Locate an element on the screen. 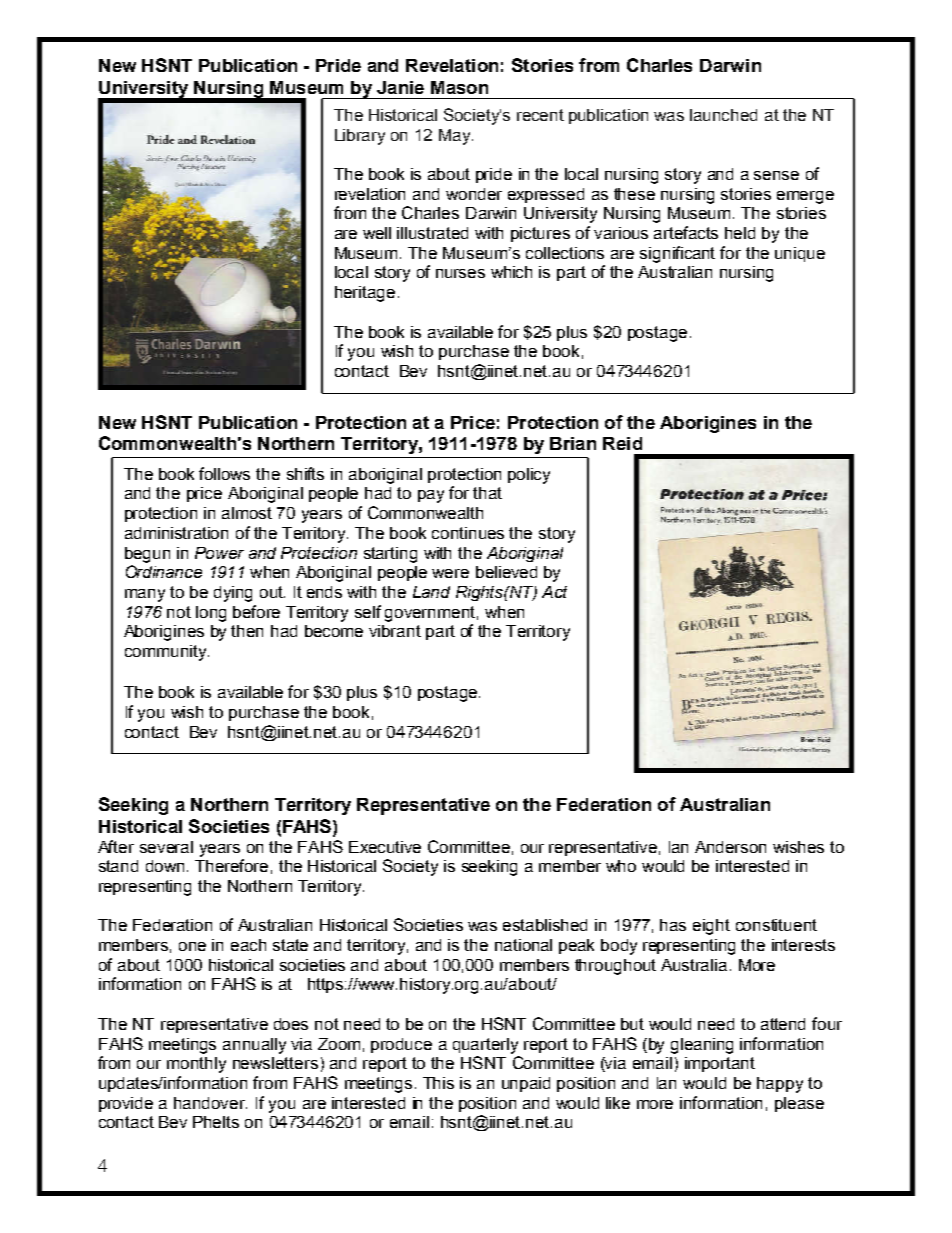 The height and width of the screenshot is (1233, 952). monthly is located at coordinates (196, 1065).
